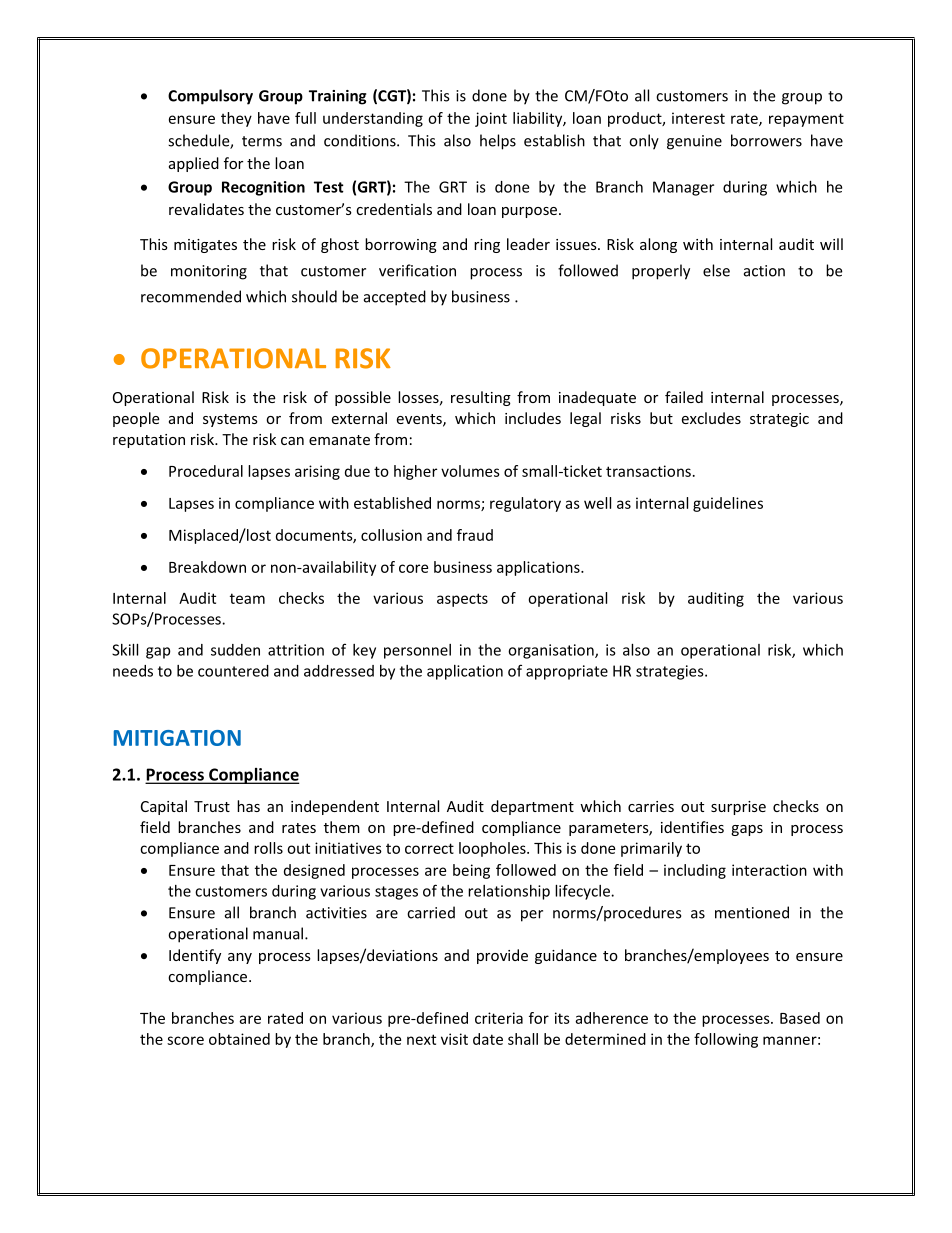  Describe the element at coordinates (236, 119) in the image. I see `they` at that location.
